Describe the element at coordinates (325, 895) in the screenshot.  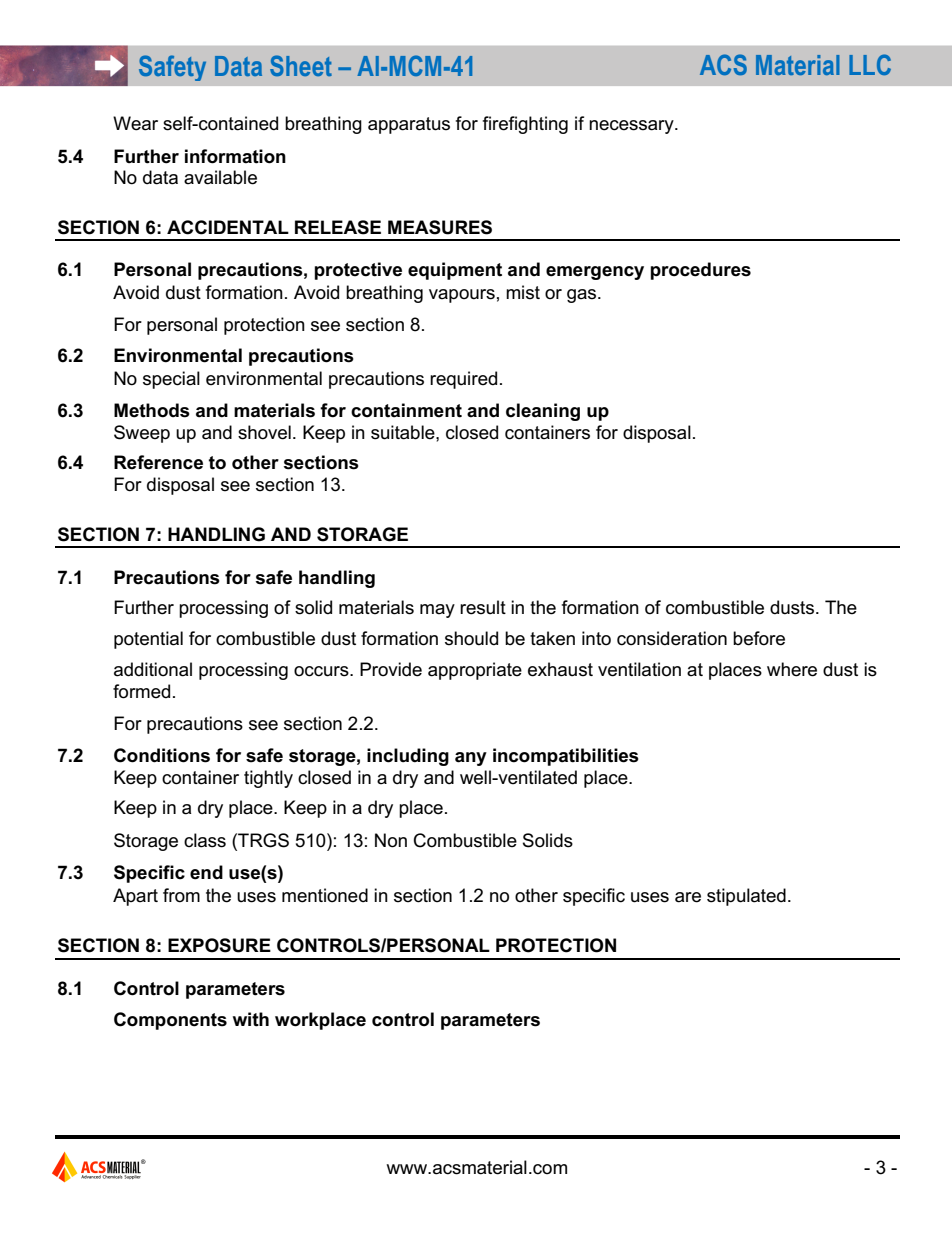
I see `mentioned` at that location.
